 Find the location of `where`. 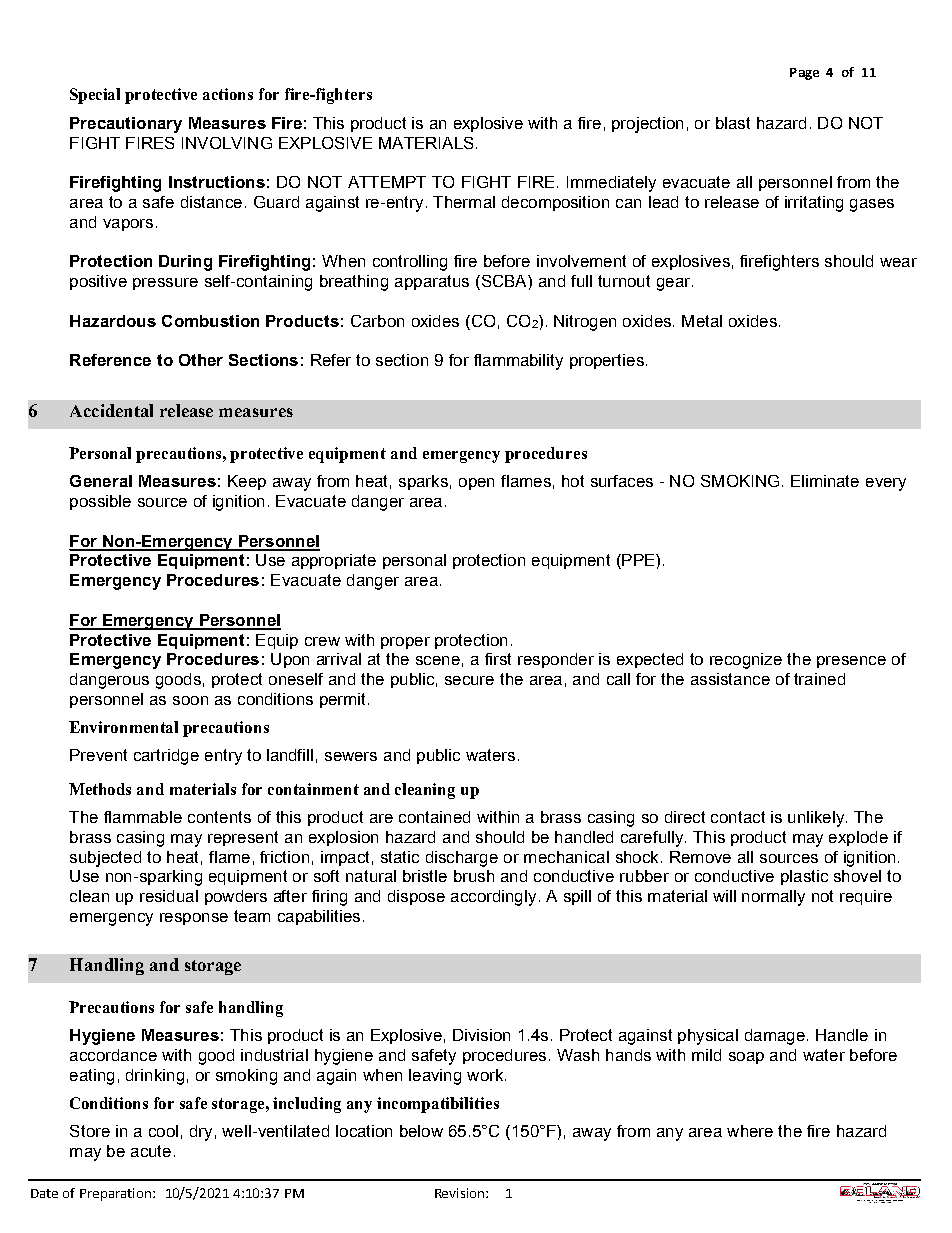

where is located at coordinates (750, 1131).
